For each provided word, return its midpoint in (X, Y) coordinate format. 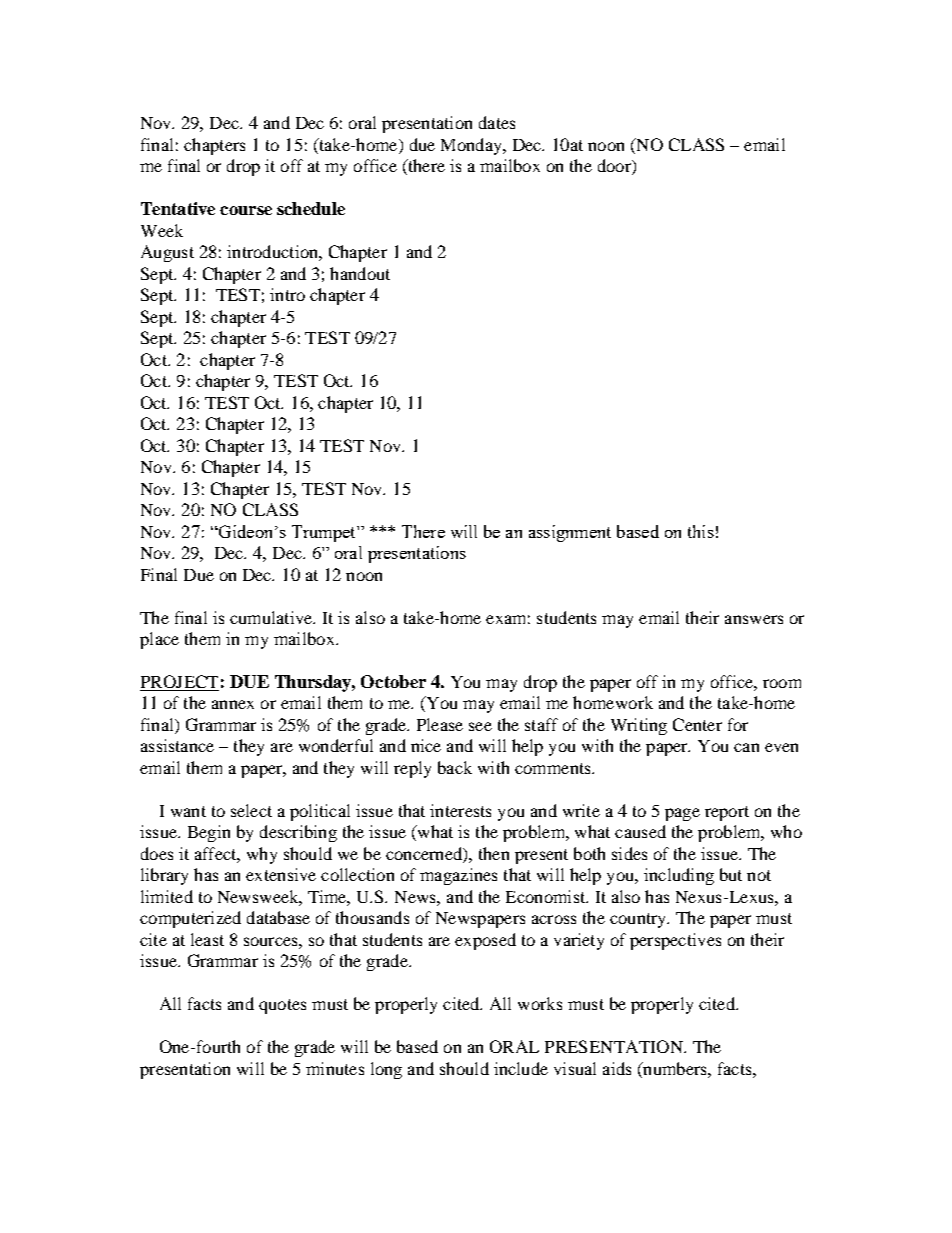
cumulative (272, 617)
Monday (472, 146)
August (167, 253)
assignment (570, 533)
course (246, 210)
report (727, 813)
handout (360, 273)
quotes (282, 1006)
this (701, 531)
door (615, 167)
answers (754, 619)
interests (460, 810)
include (521, 1068)
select (251, 810)
